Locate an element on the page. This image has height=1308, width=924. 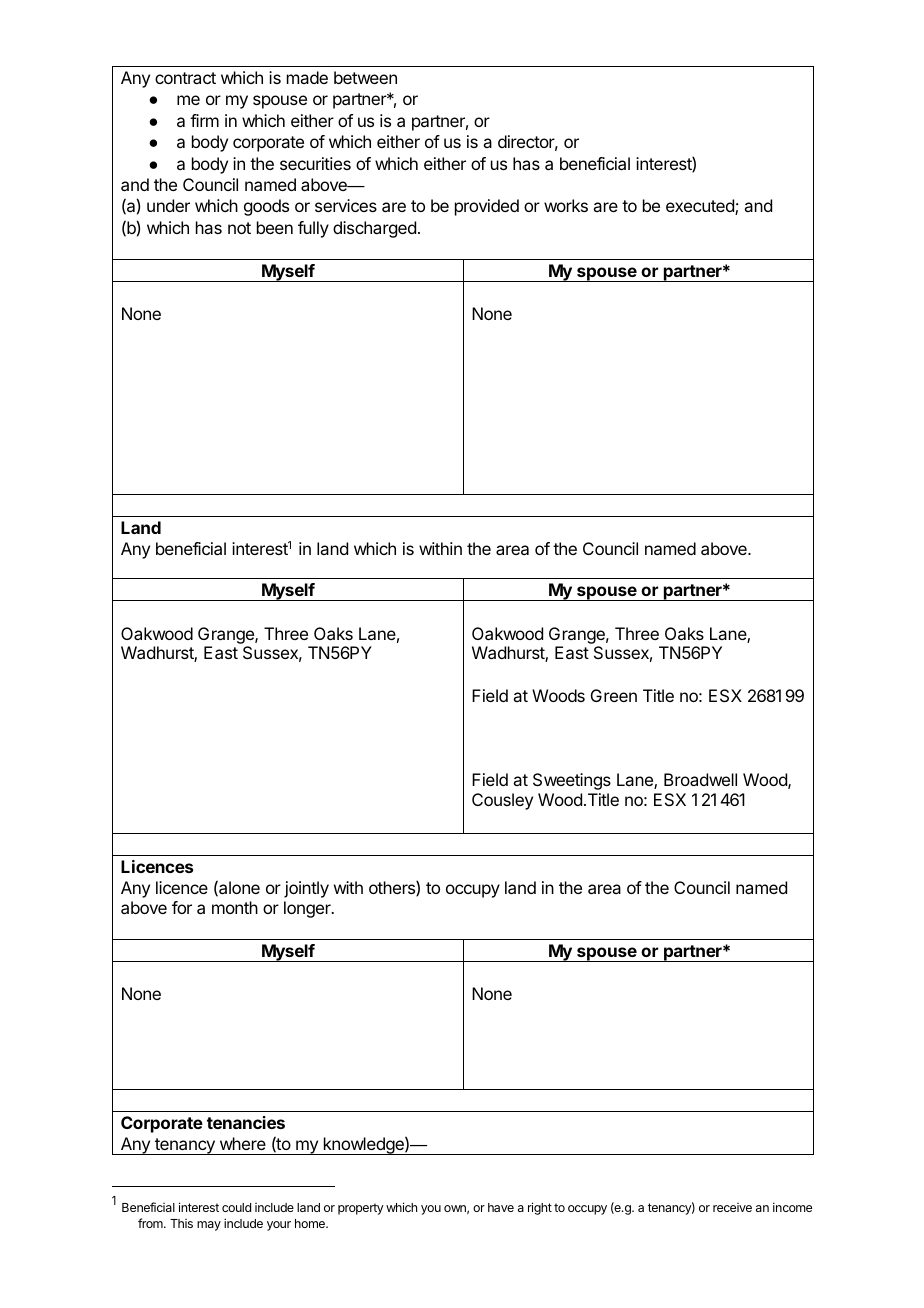
could is located at coordinates (236, 1207).
